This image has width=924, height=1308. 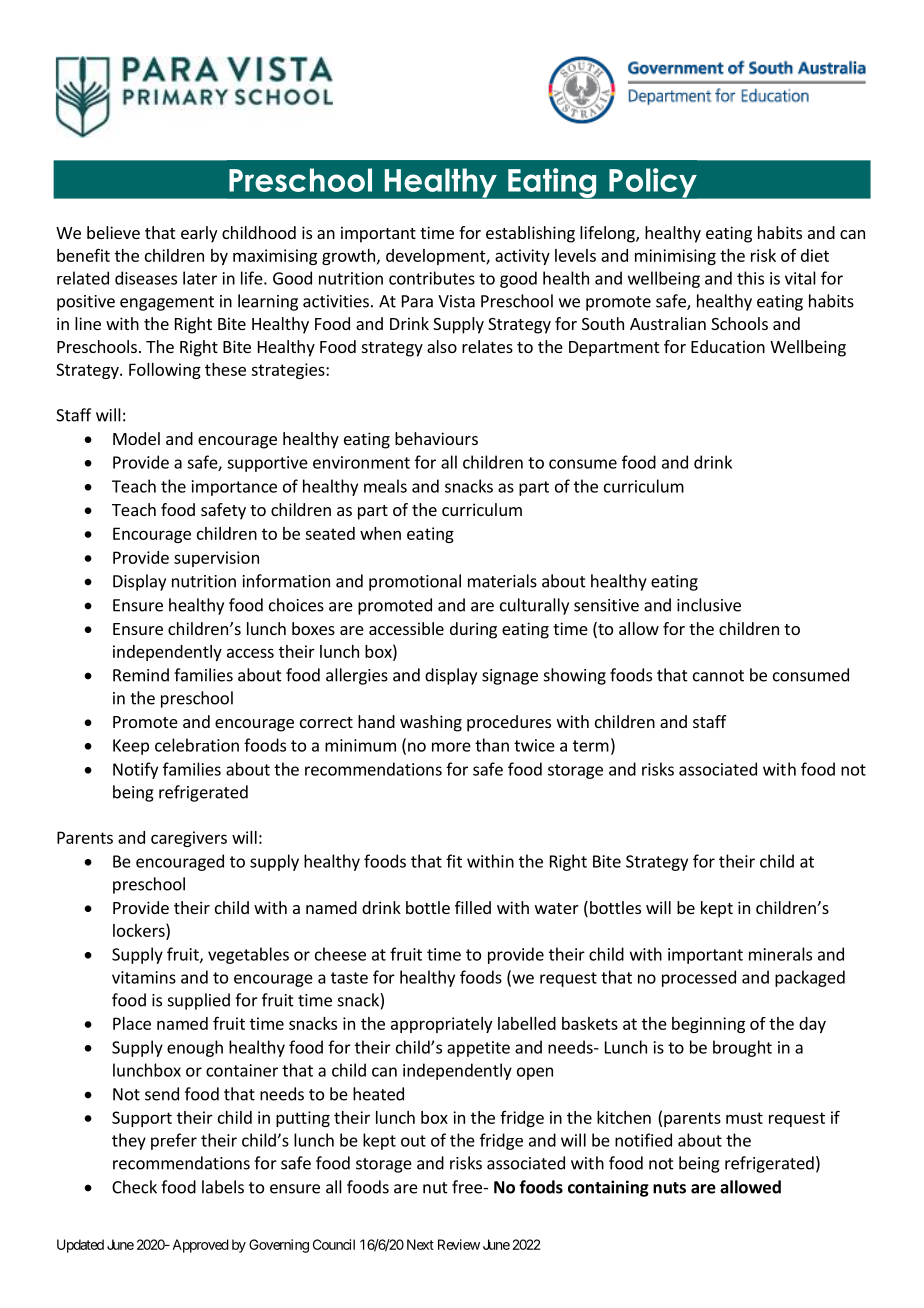 I want to click on diseases, so click(x=146, y=278).
